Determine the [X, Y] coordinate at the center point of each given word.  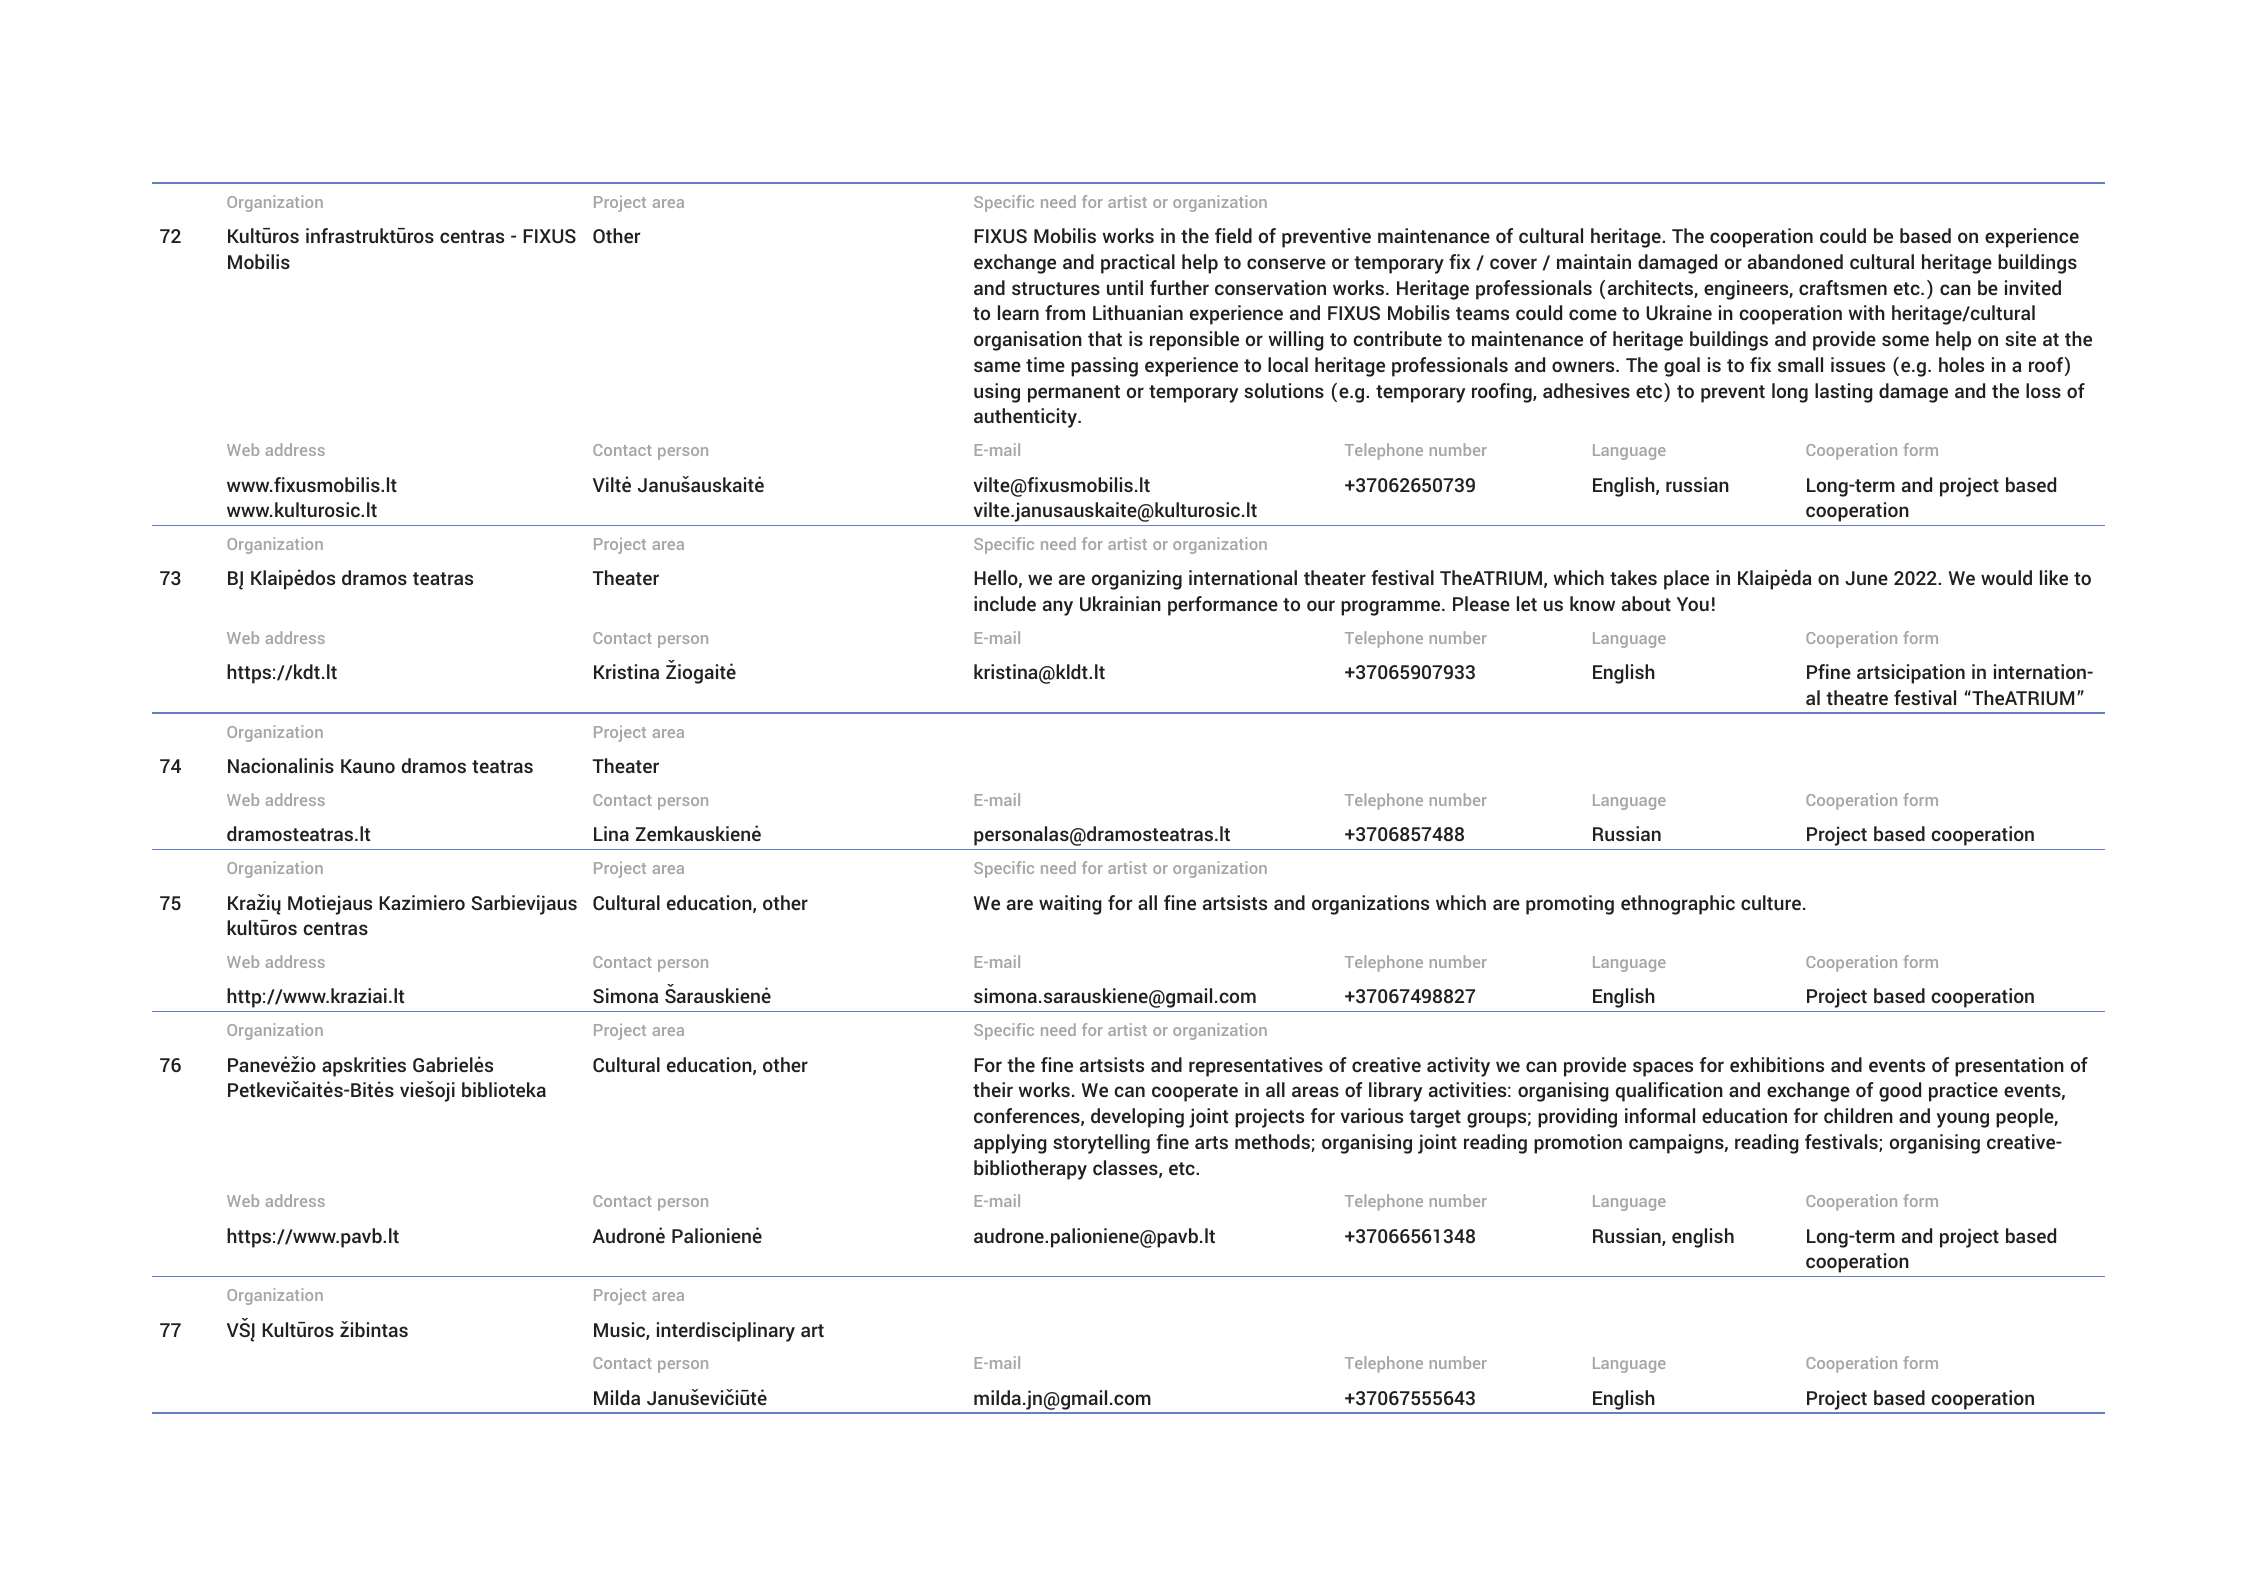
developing [1137, 1118]
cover [1513, 263]
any [1058, 608]
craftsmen [1843, 287]
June [1866, 578]
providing [1577, 1118]
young [1963, 1120]
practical [1138, 264]
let [1527, 603]
